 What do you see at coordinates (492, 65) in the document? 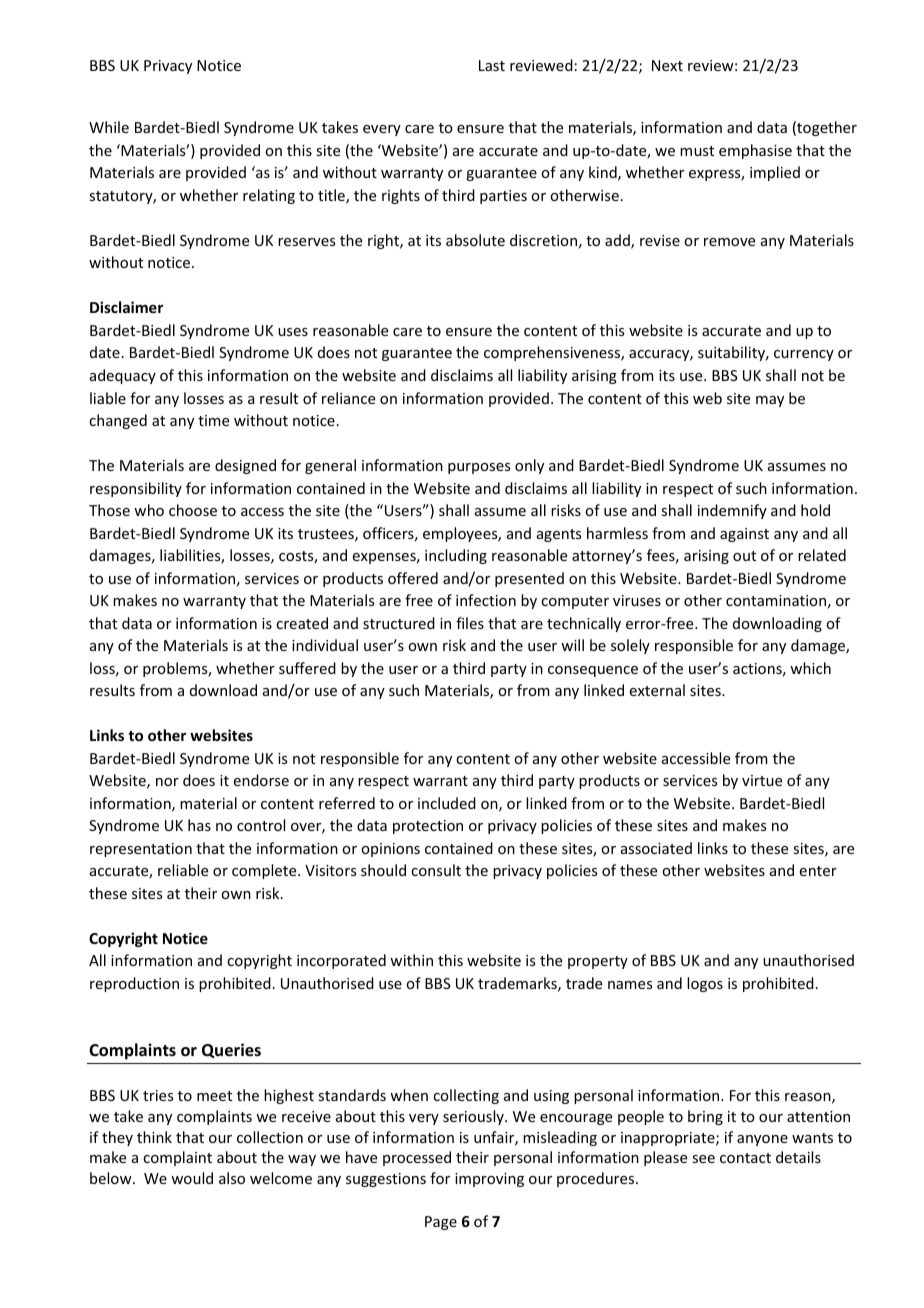
I see `Last` at bounding box center [492, 65].
